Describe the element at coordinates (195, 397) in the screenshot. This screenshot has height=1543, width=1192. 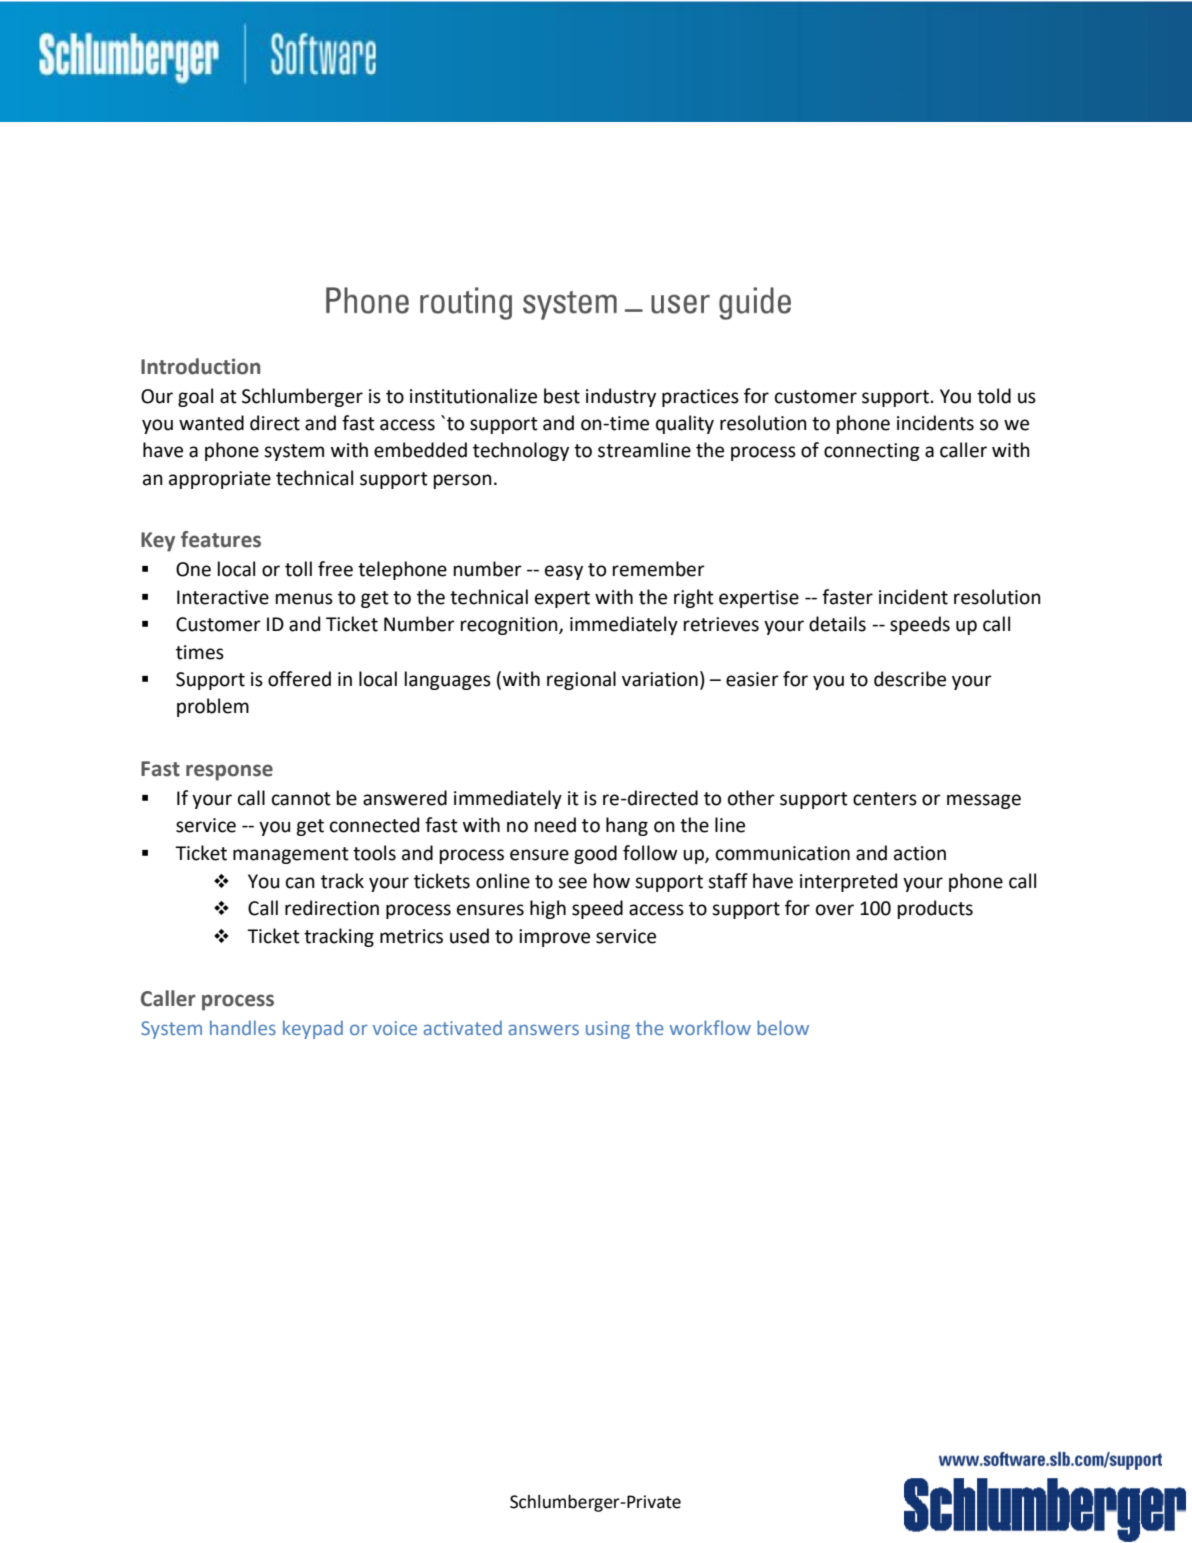
I see `goal` at that location.
